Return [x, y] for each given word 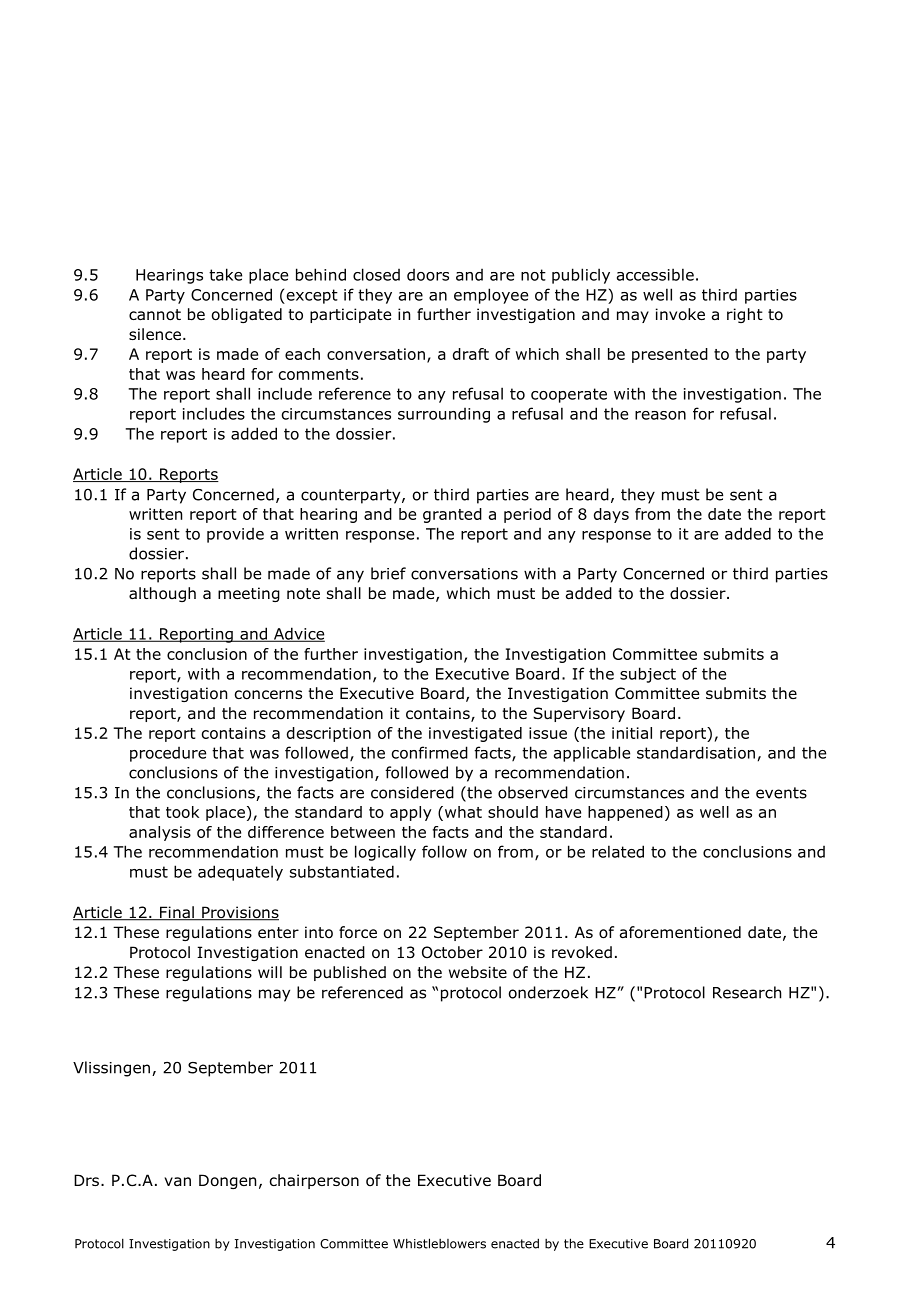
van [177, 1181]
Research [747, 992]
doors [428, 275]
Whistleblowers [439, 1243]
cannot [155, 315]
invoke [680, 314]
